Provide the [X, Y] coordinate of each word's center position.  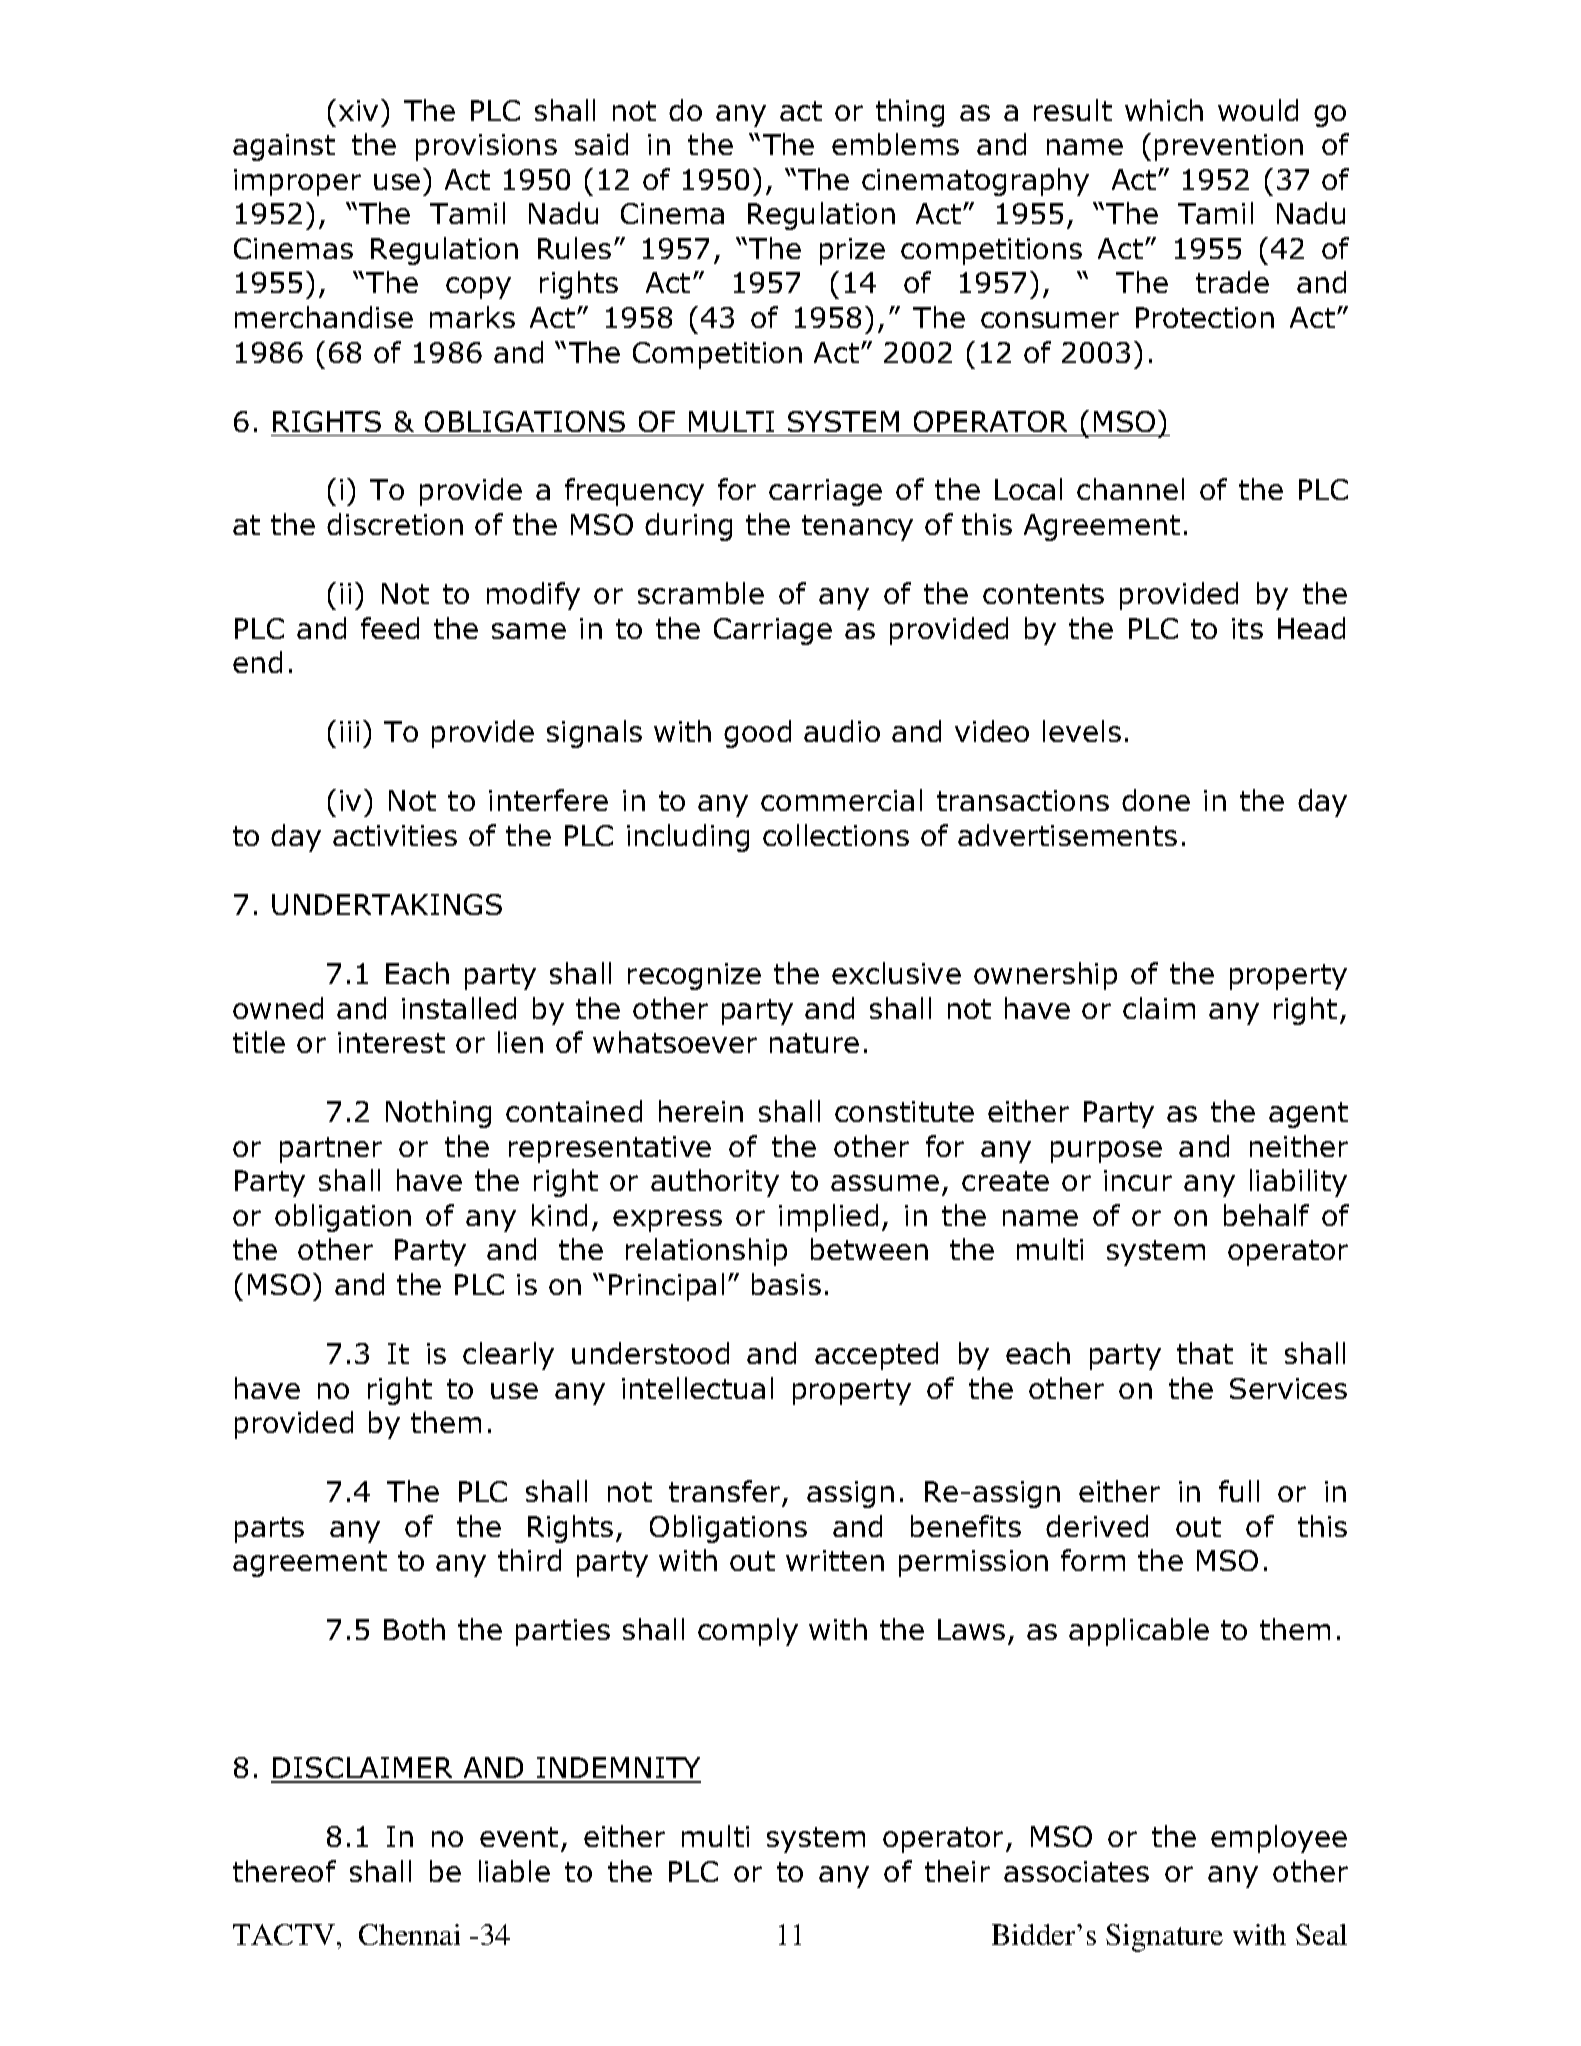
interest [391, 1042]
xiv [358, 110]
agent [1308, 1115]
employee [1279, 1839]
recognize [694, 976]
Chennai [409, 1934]
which [1164, 110]
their [957, 1871]
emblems [895, 144]
